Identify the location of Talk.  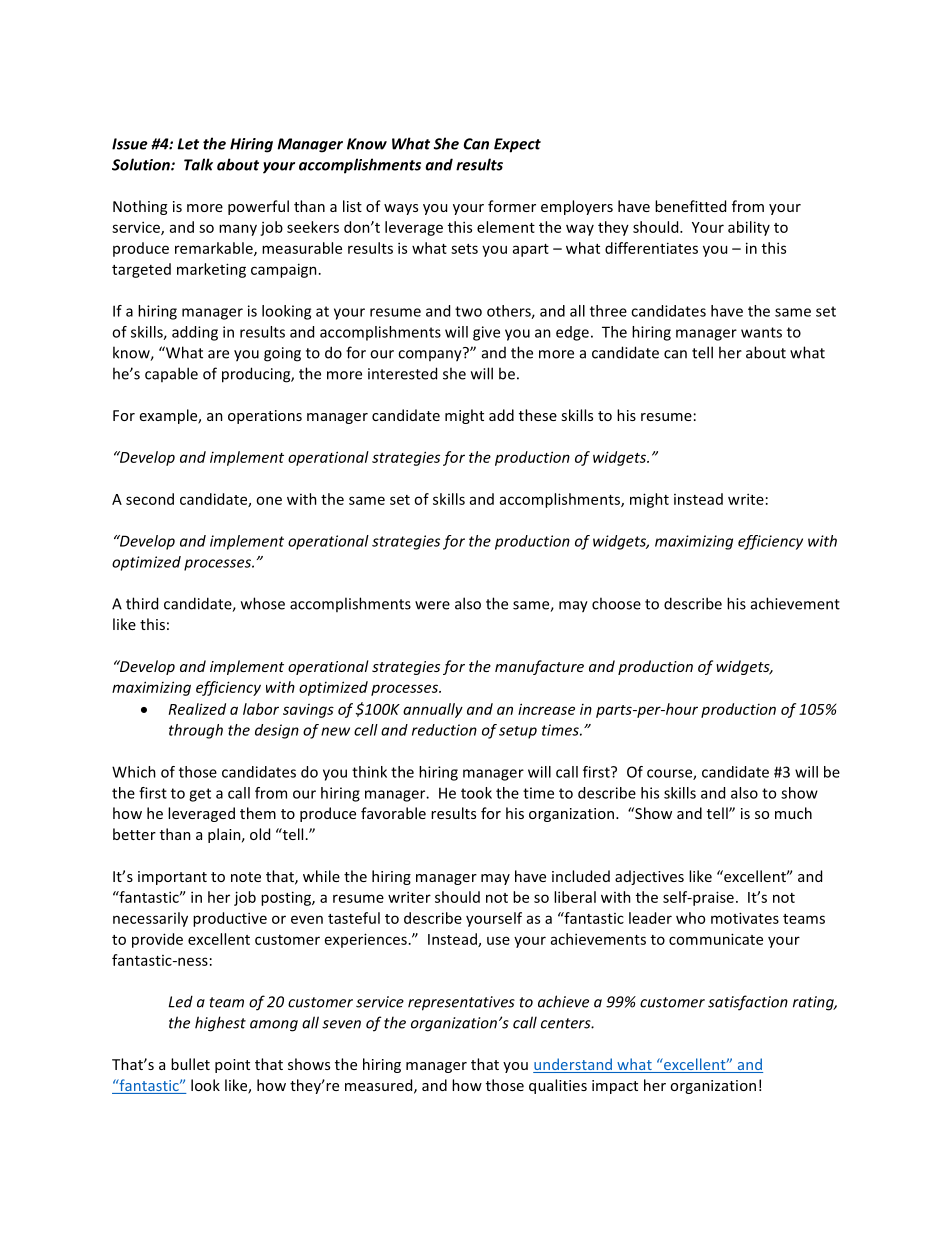
(198, 164).
